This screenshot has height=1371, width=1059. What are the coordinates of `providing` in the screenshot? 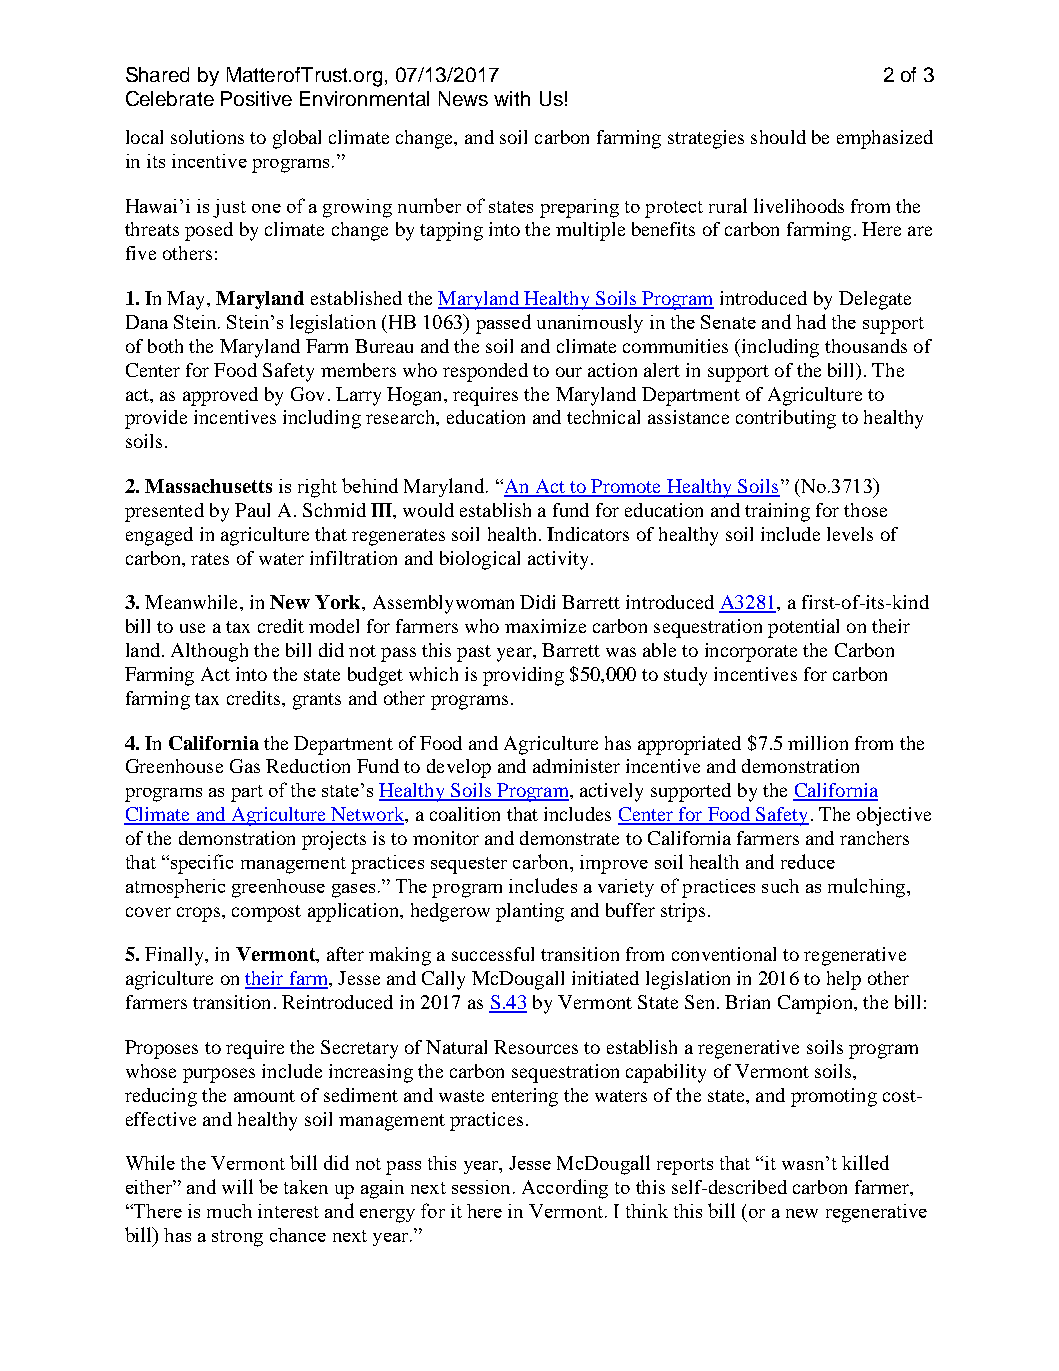 It's located at (523, 676).
